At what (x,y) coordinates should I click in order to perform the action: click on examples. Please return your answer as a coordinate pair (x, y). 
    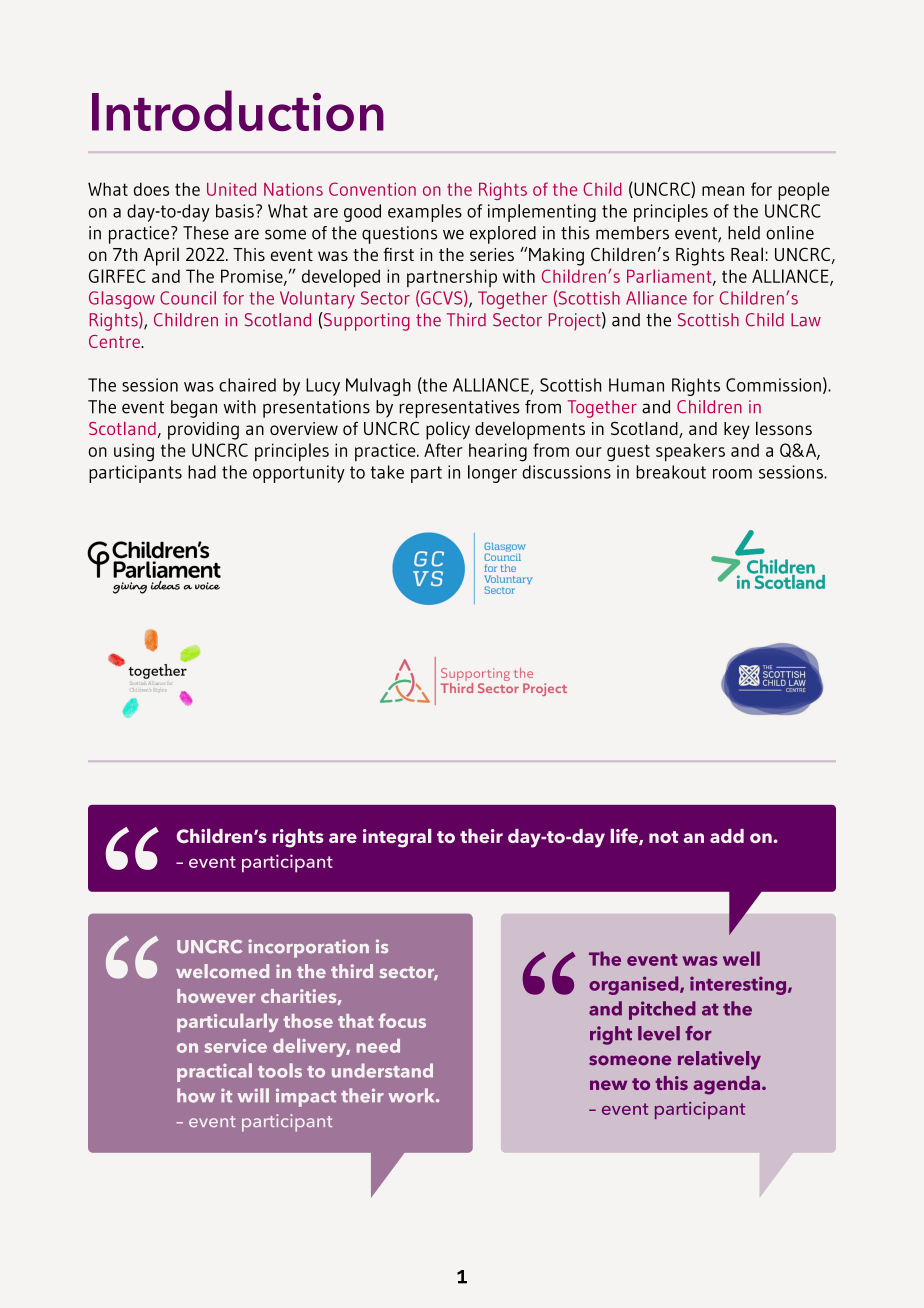
    Looking at the image, I should click on (425, 213).
